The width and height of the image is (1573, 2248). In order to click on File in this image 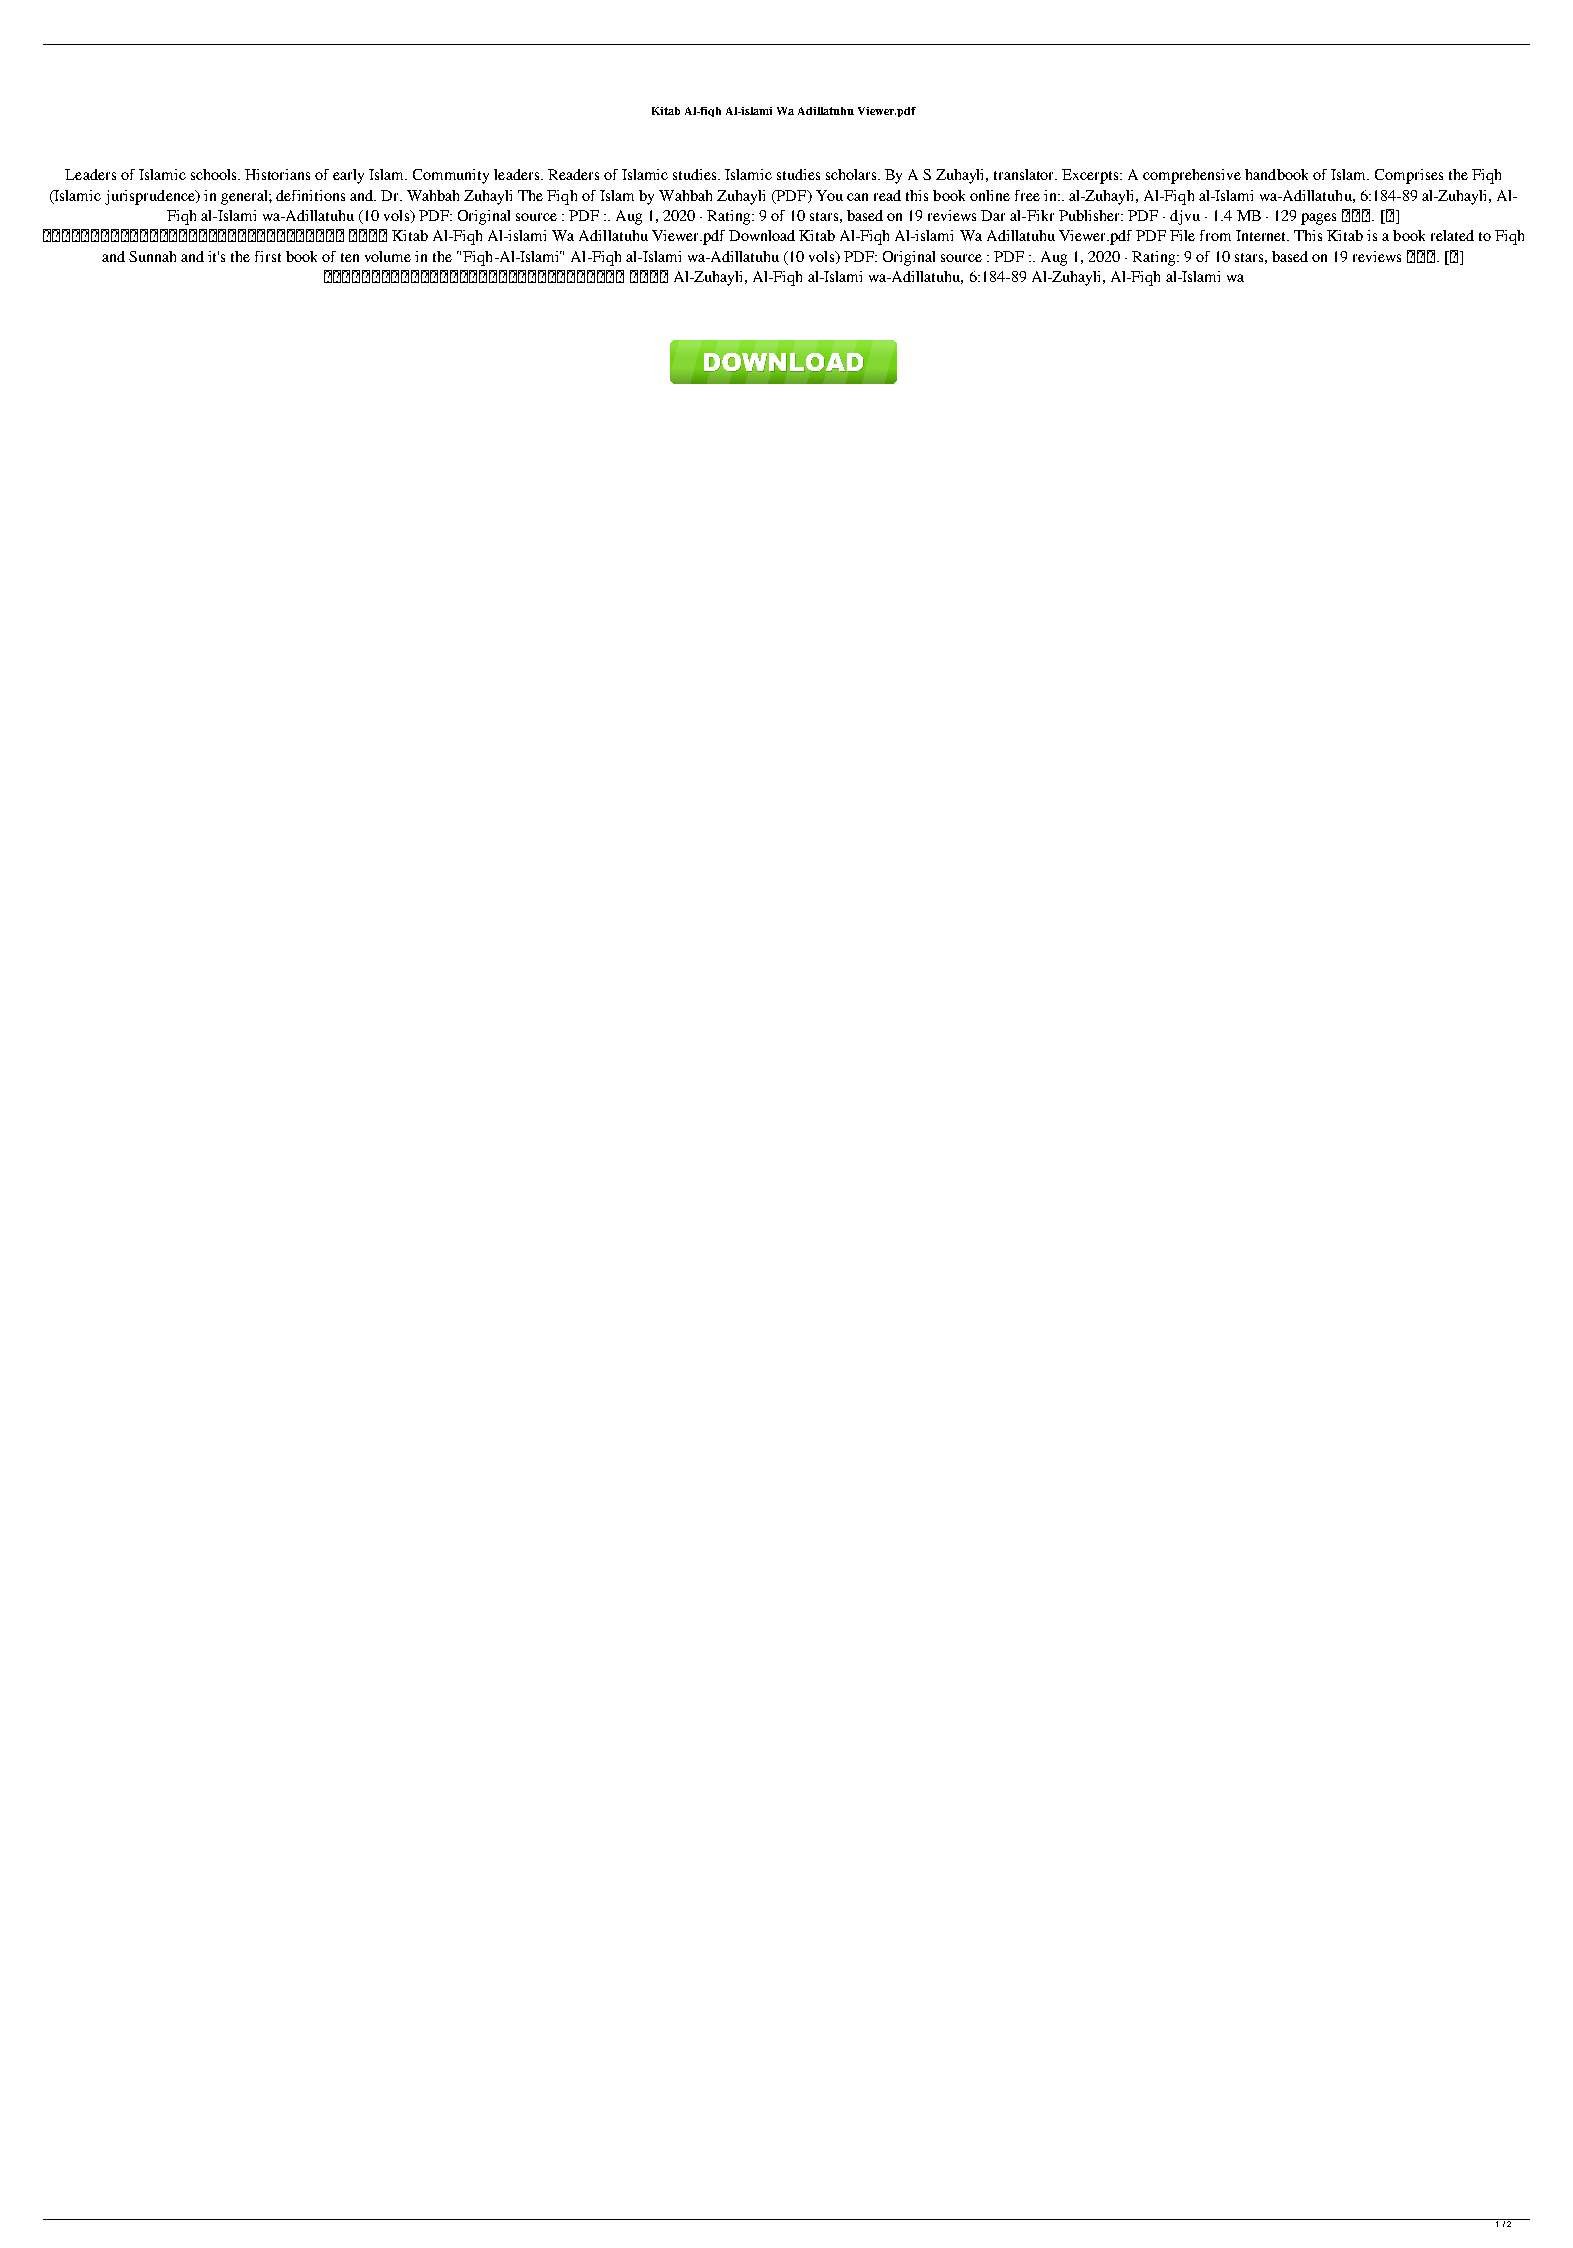, I will do `click(1182, 235)`.
